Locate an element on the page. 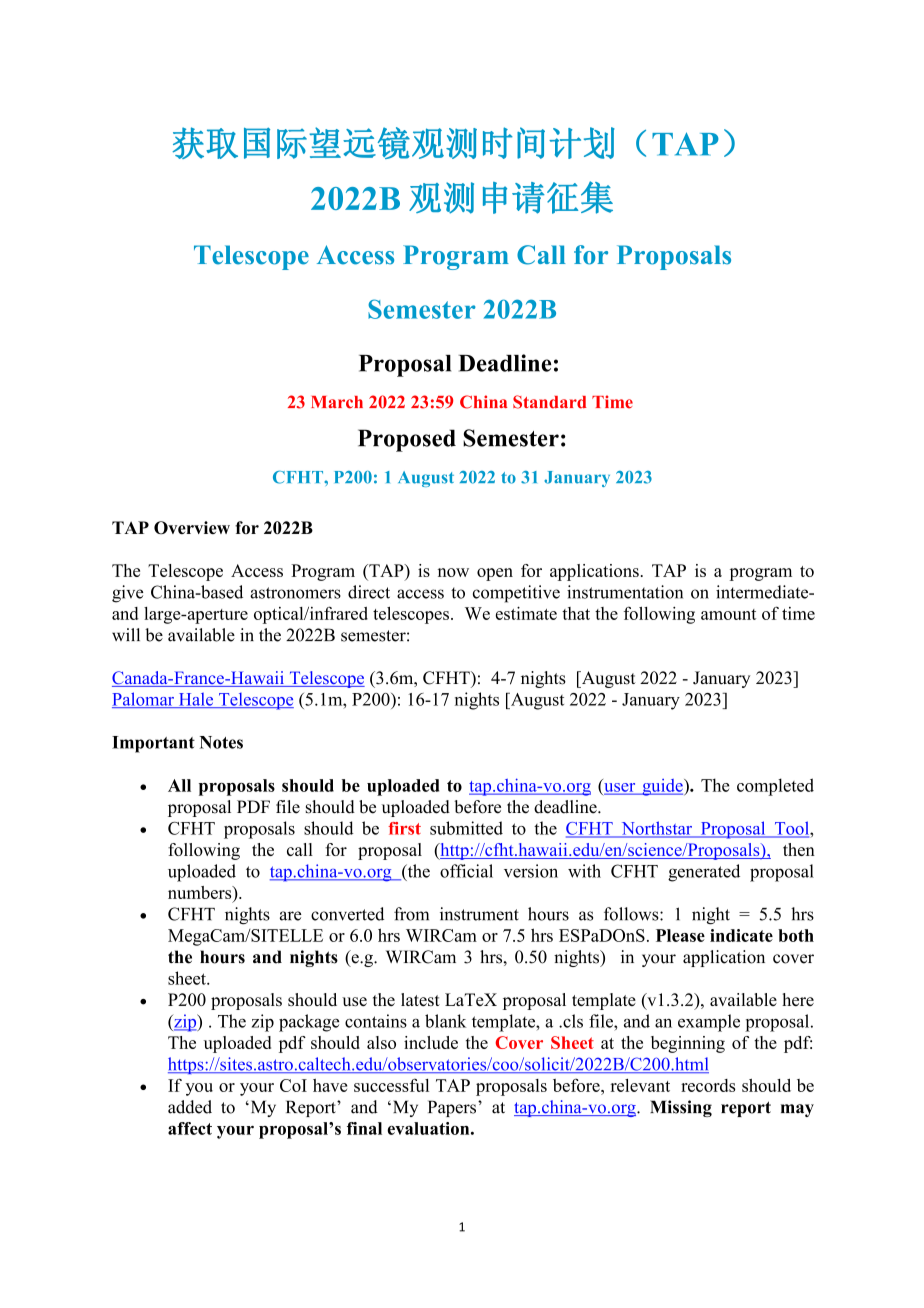 This page has height=1308, width=924. added is located at coordinates (190, 1107).
